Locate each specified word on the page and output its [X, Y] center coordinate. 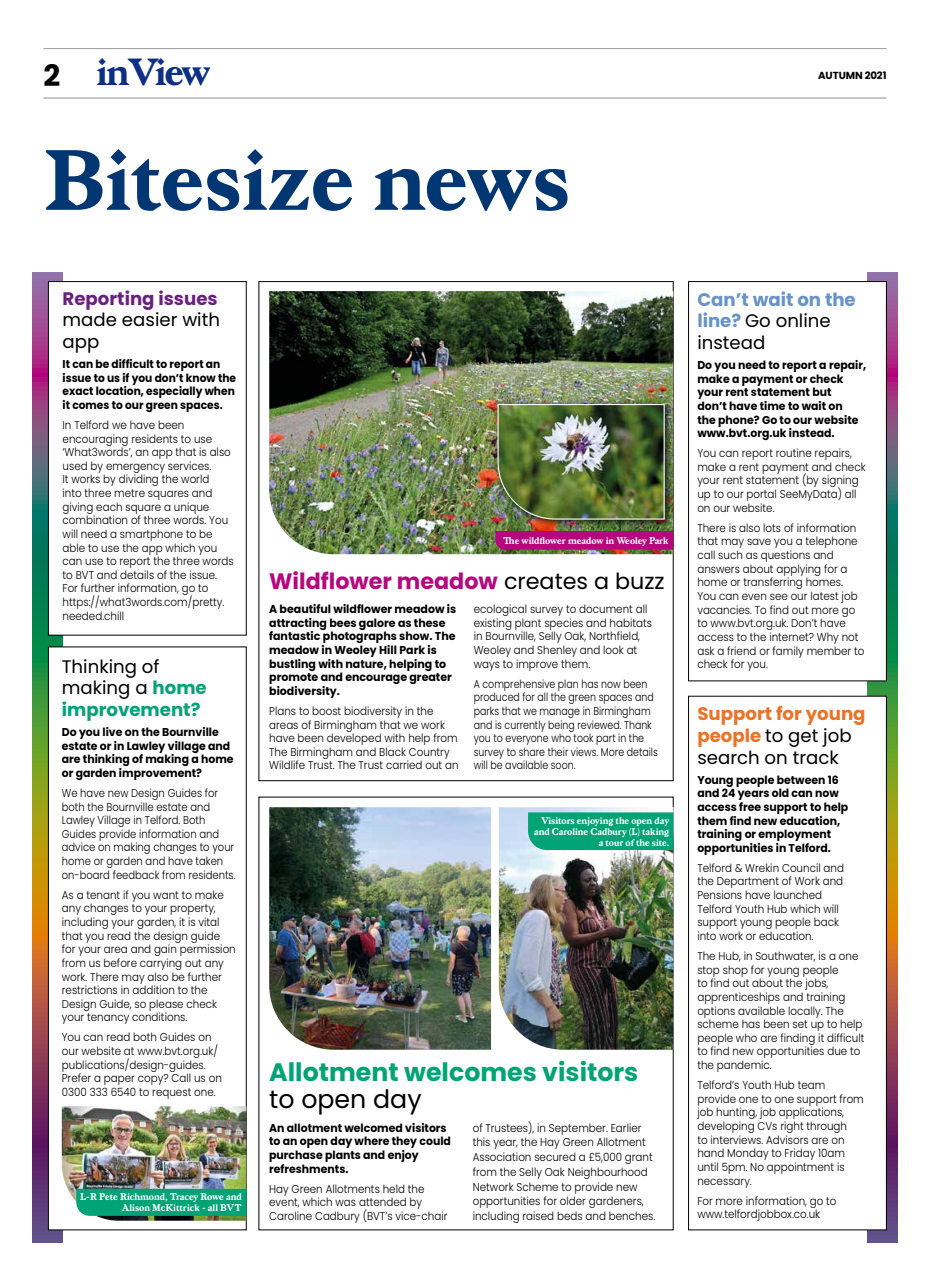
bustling [292, 665]
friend [741, 650]
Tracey [183, 1199]
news [471, 190]
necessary [724, 1183]
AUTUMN [840, 75]
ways [487, 666]
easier [149, 319]
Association [502, 1156]
